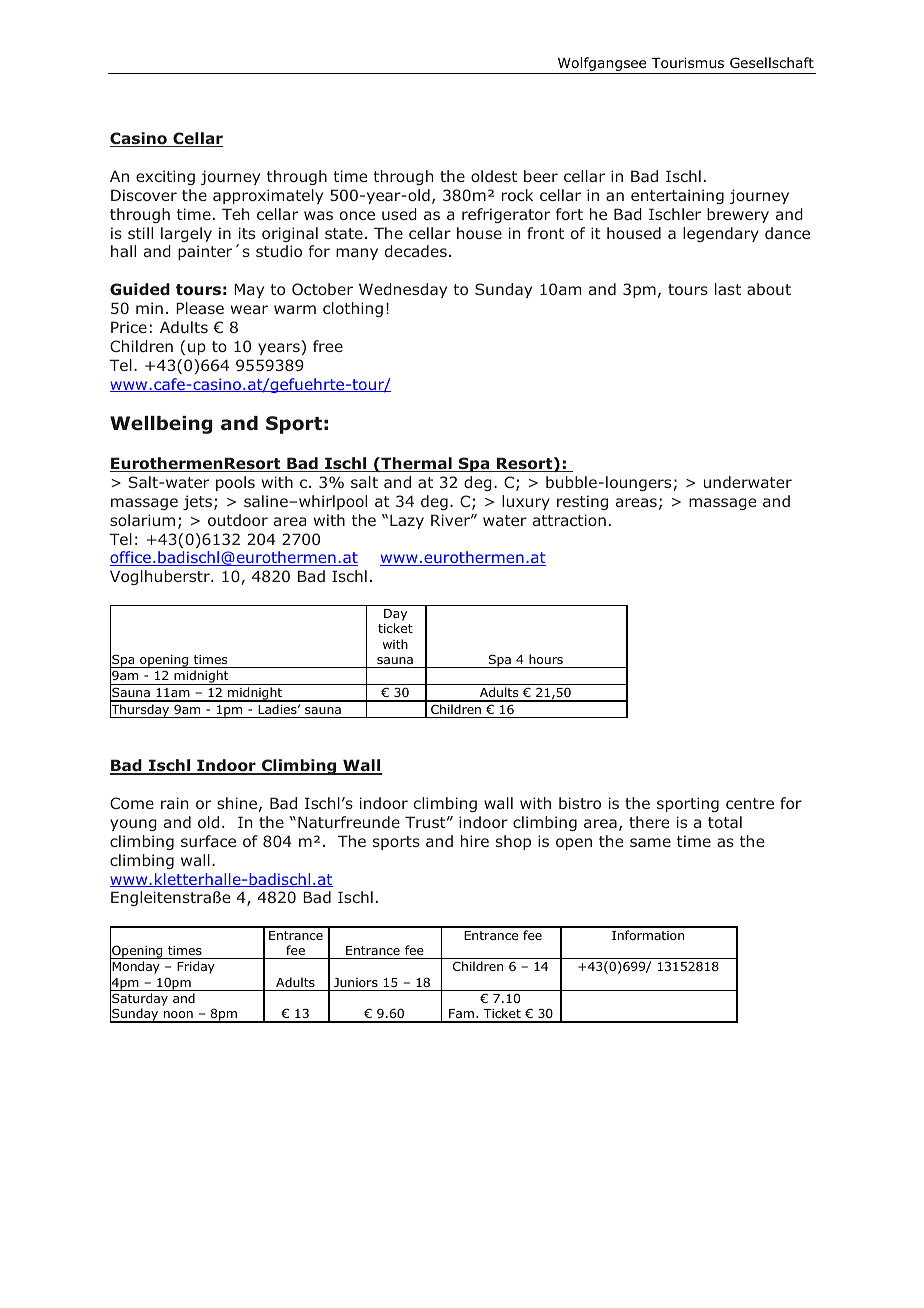 The image size is (924, 1308). I want to click on resting, so click(582, 502).
